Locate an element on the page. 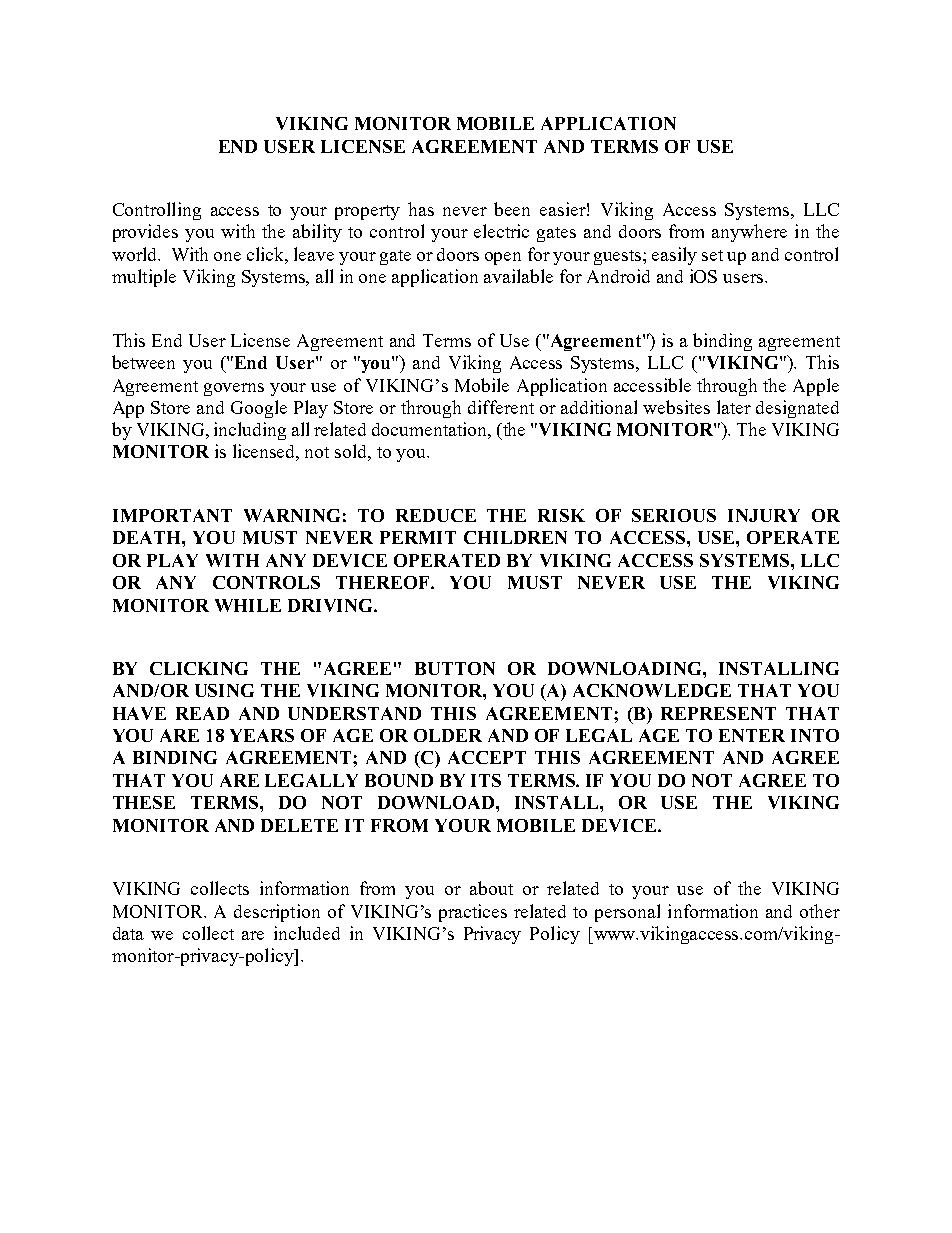  electric is located at coordinates (501, 231).
